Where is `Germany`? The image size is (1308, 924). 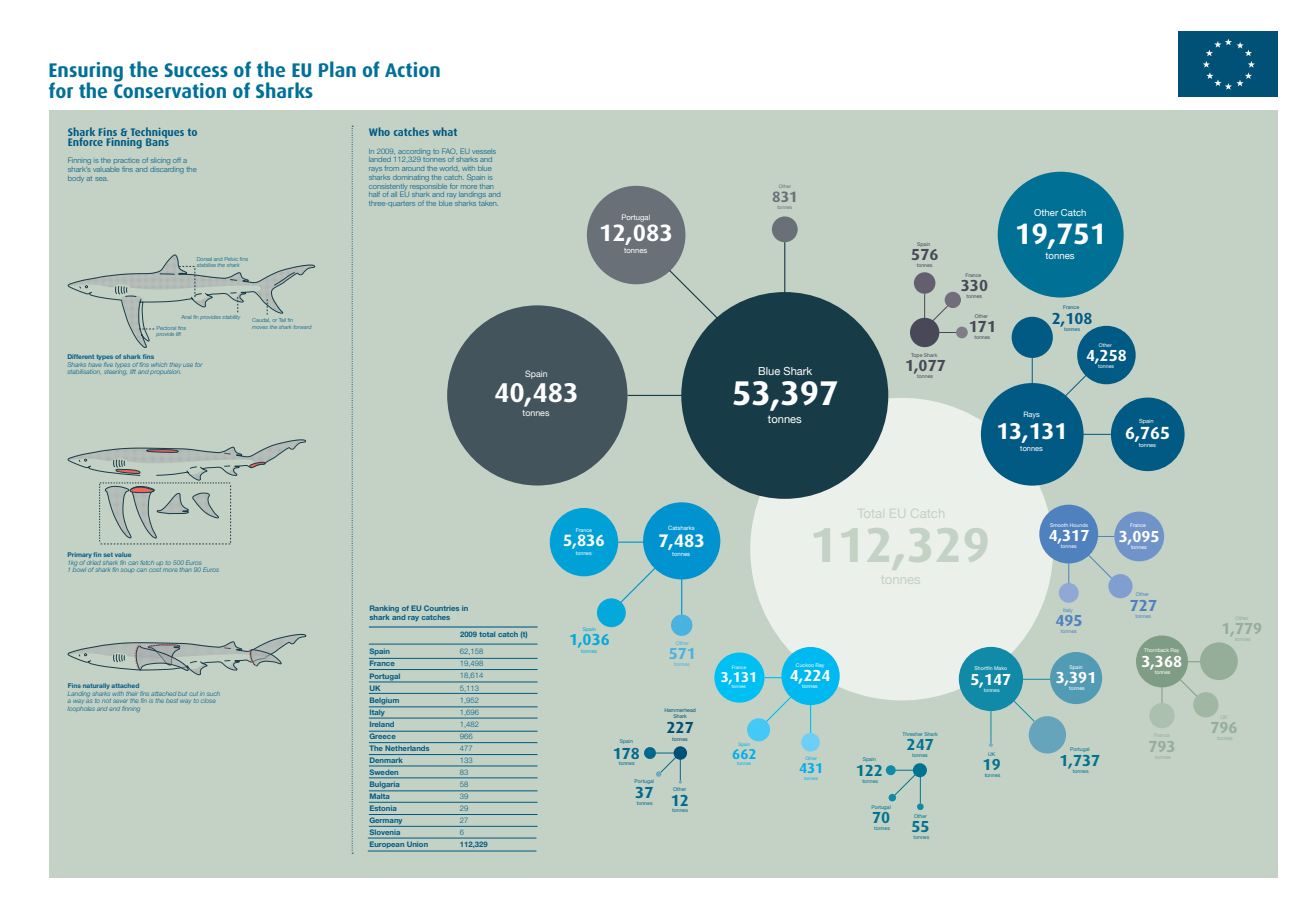 Germany is located at coordinates (387, 822).
